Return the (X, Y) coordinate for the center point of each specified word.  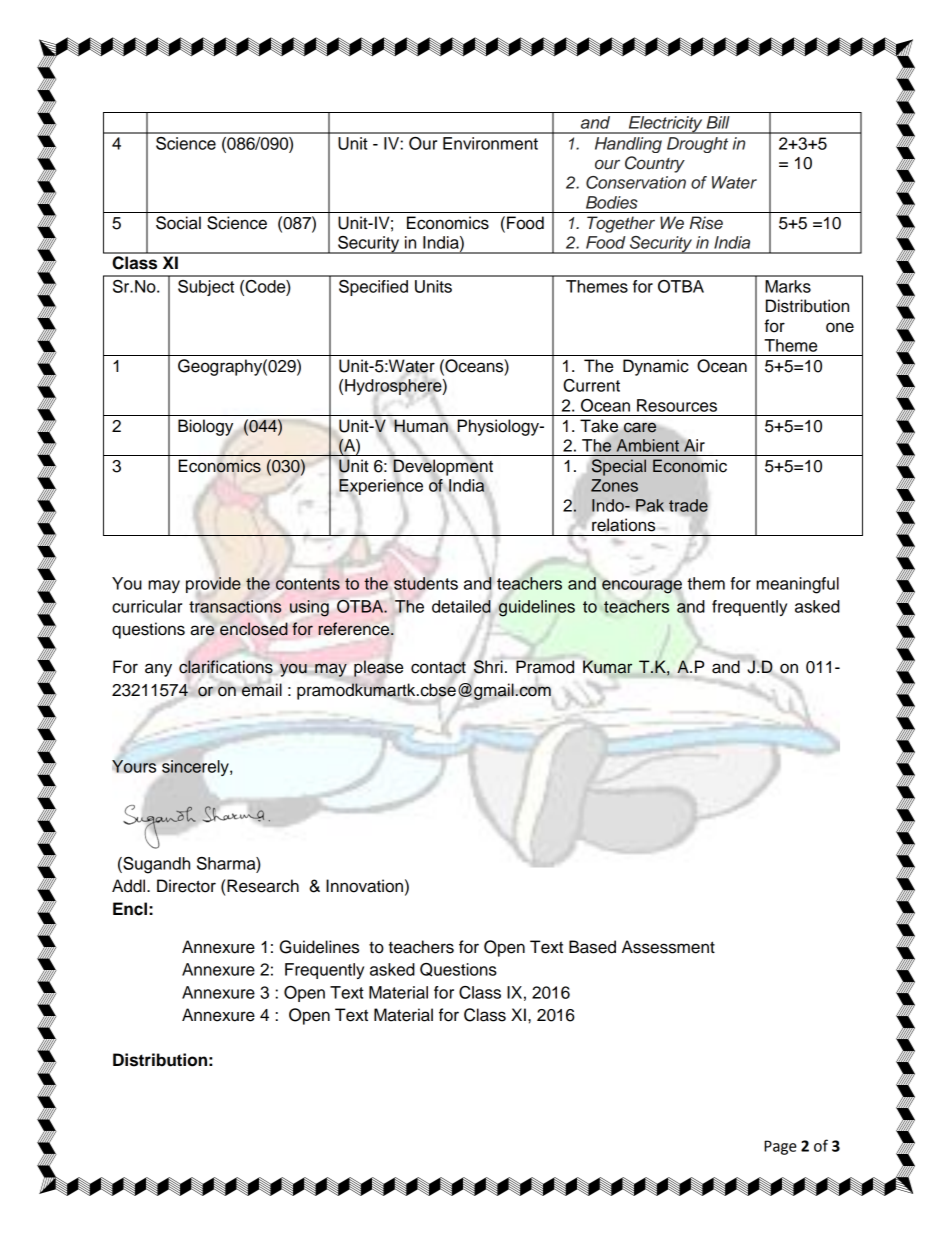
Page (780, 1147)
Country (655, 164)
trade (688, 505)
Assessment (668, 947)
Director (186, 886)
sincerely (196, 768)
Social (178, 223)
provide (213, 585)
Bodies (612, 202)
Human (421, 426)
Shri (488, 667)
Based (592, 947)
